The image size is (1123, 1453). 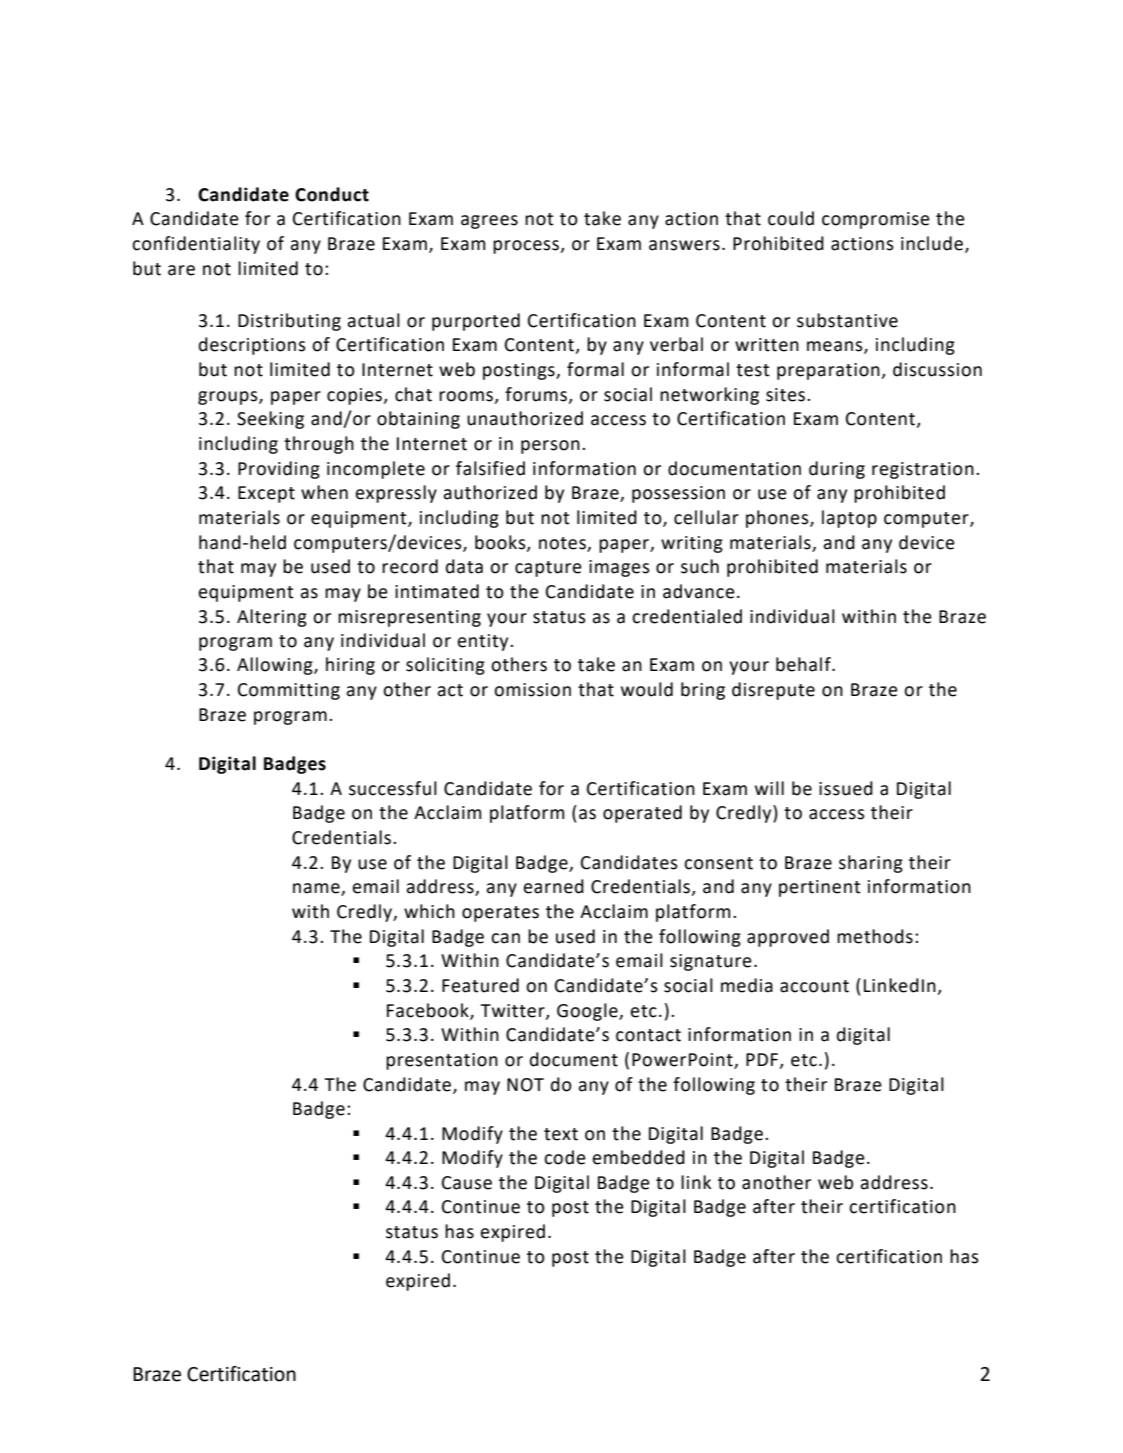 I want to click on Providing, so click(x=279, y=470).
